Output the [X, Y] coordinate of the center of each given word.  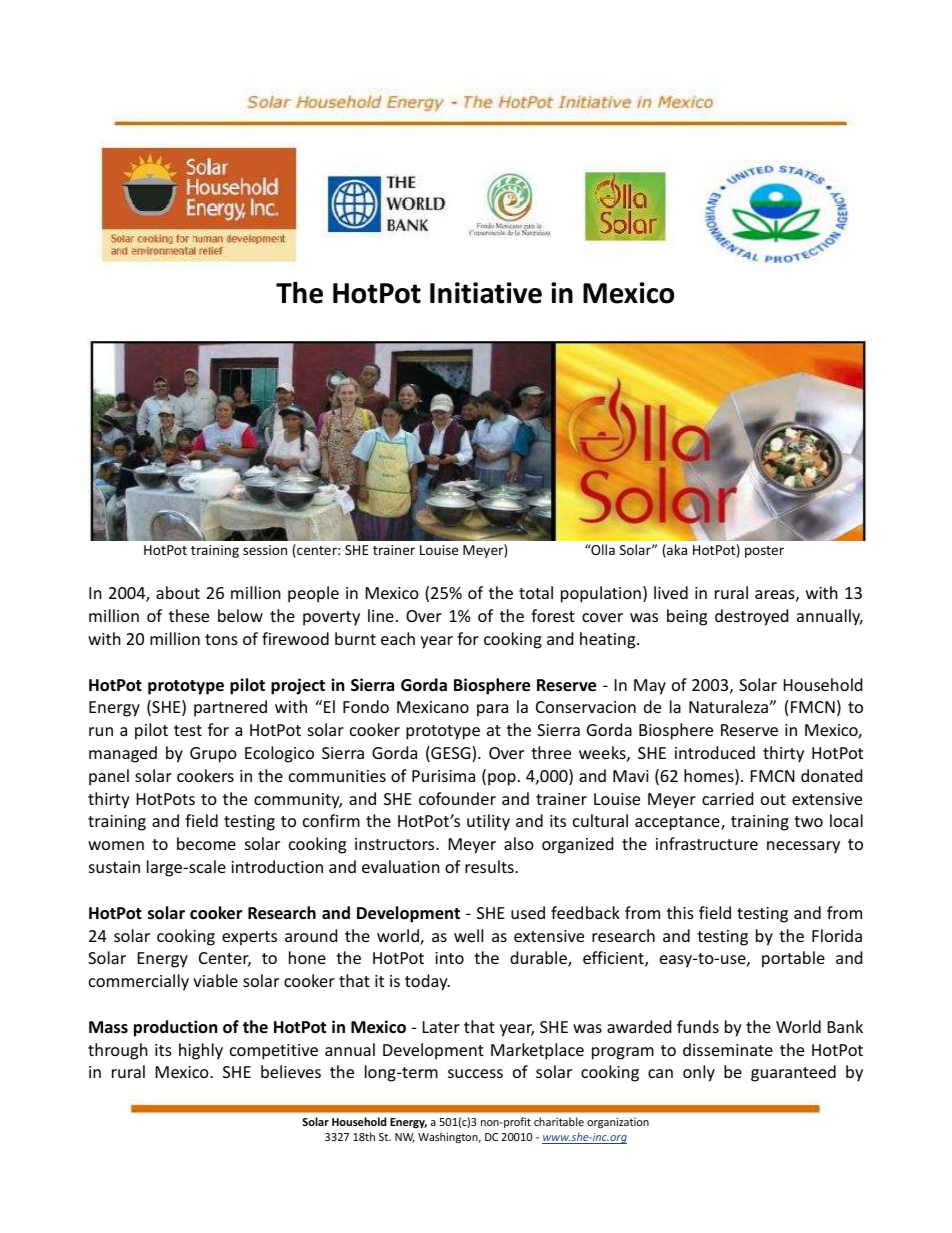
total [536, 592]
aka [676, 551]
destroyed [751, 617]
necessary [803, 847]
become [206, 843]
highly [201, 1051]
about [178, 592]
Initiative [486, 293]
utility [488, 822]
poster [764, 552]
